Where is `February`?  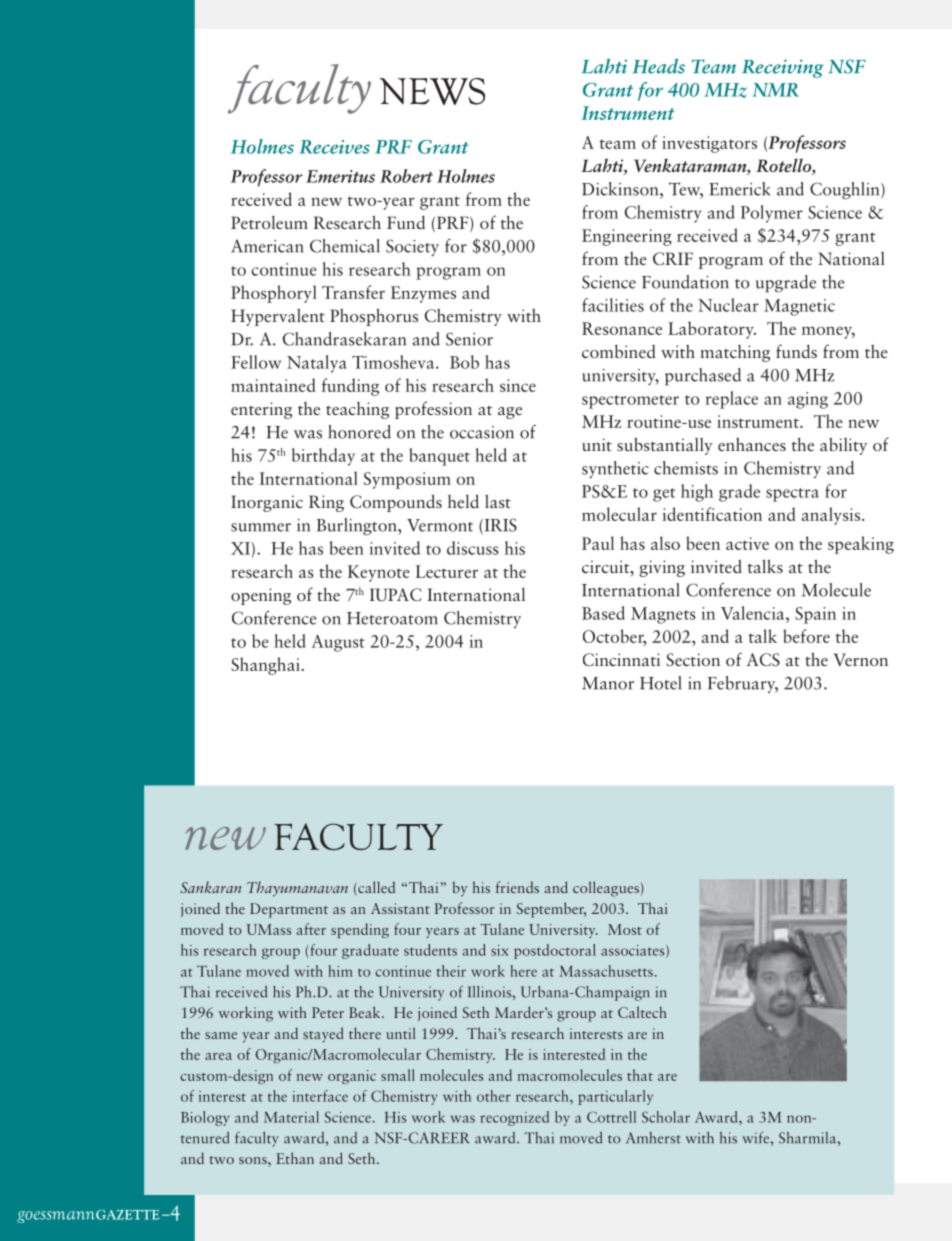
February is located at coordinates (743, 684).
